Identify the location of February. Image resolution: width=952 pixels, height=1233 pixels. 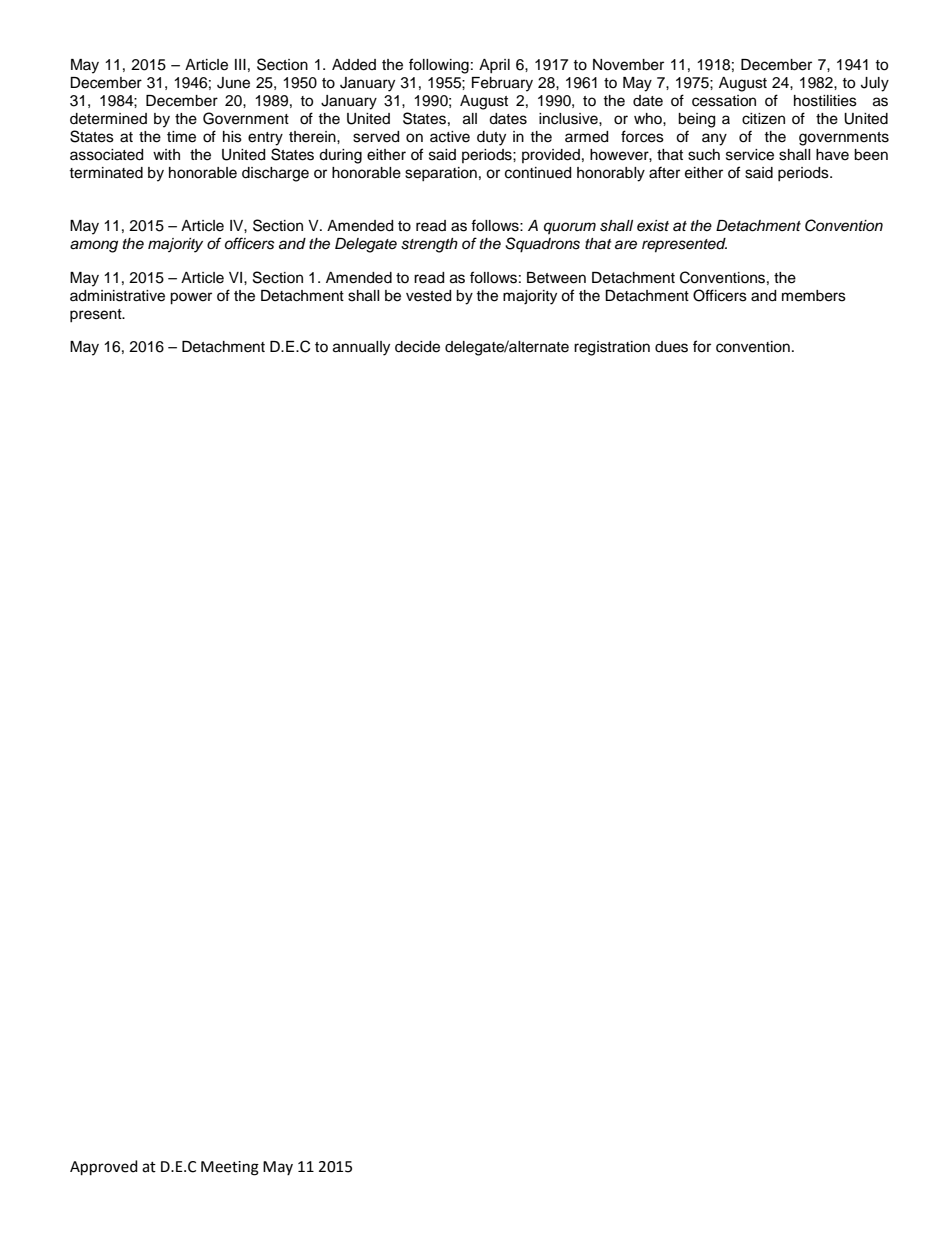
(502, 84).
